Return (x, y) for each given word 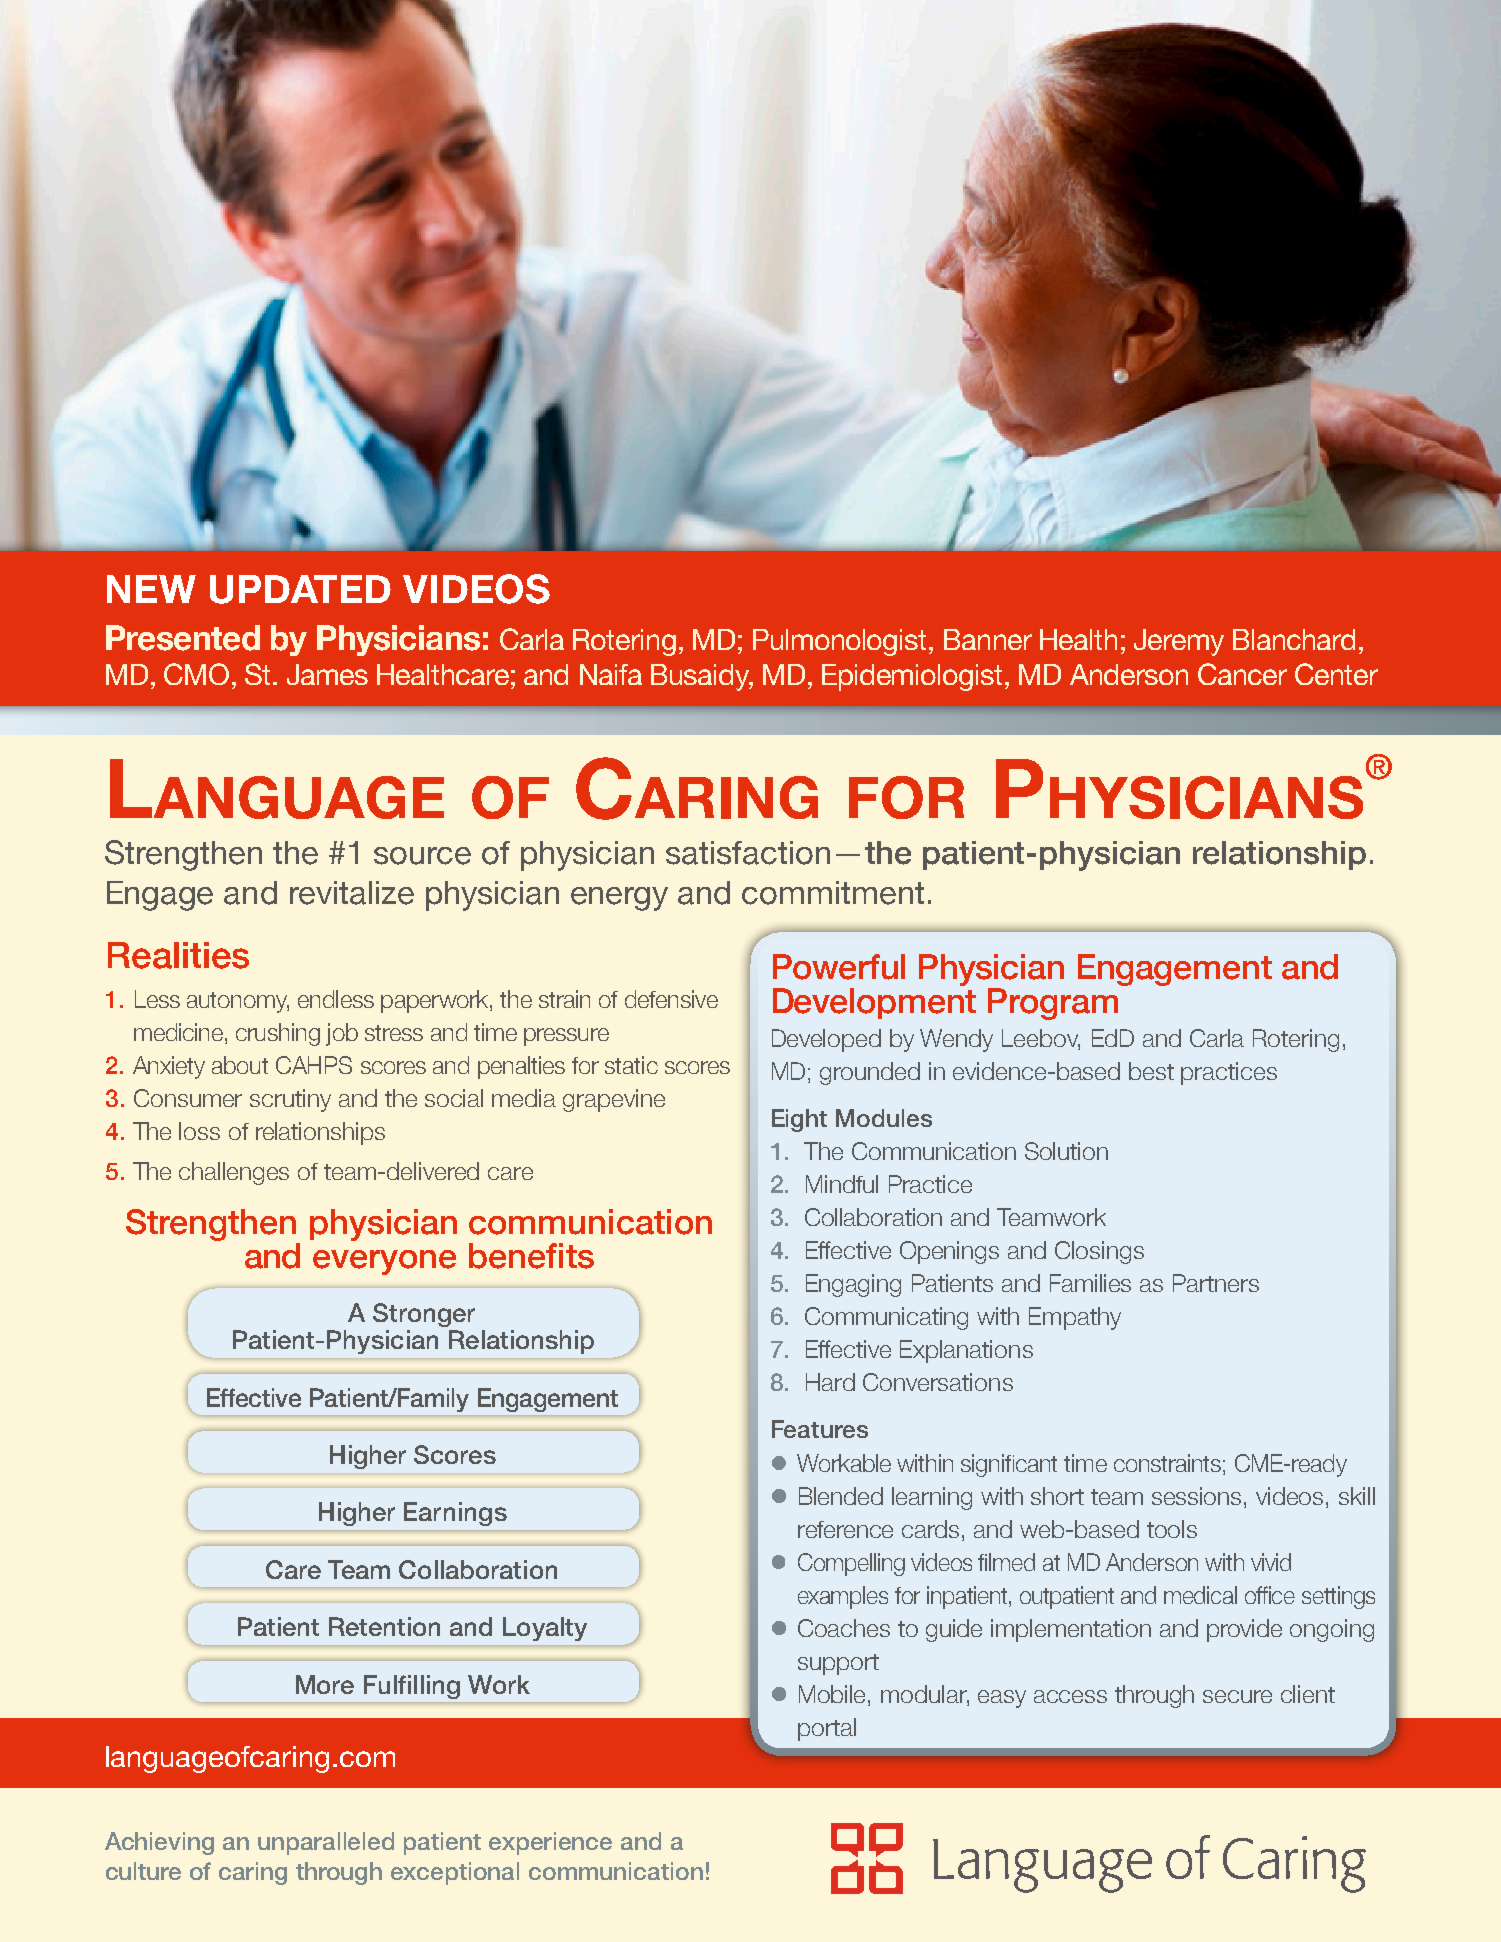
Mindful (842, 1184)
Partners (1216, 1283)
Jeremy (1179, 642)
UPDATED (300, 589)
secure (1237, 1696)
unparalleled (326, 1843)
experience (550, 1843)
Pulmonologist (841, 642)
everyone (384, 1262)
